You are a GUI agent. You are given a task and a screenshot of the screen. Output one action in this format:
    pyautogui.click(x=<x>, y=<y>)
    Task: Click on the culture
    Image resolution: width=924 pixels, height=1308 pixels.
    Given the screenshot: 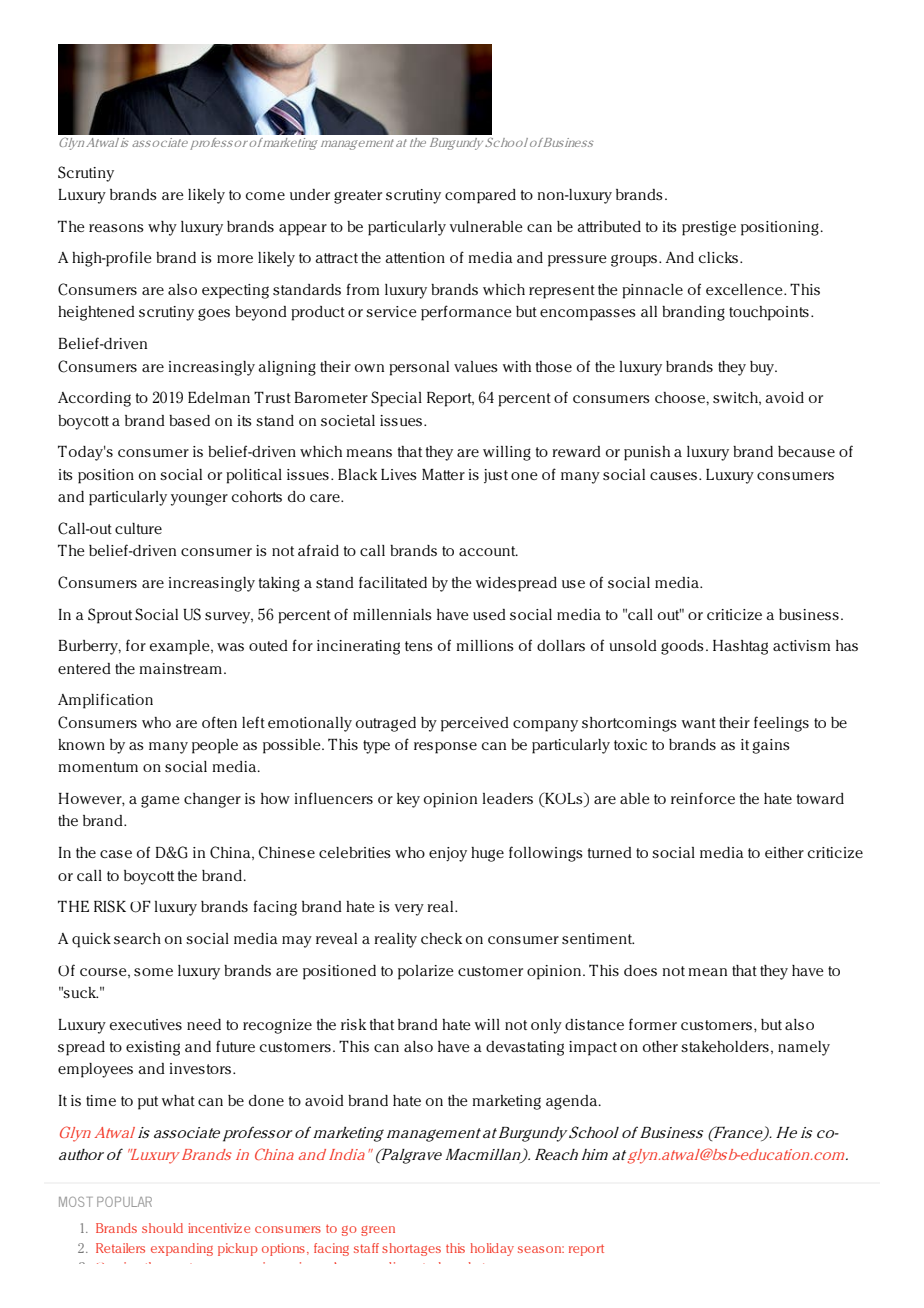 What is the action you would take?
    pyautogui.click(x=138, y=528)
